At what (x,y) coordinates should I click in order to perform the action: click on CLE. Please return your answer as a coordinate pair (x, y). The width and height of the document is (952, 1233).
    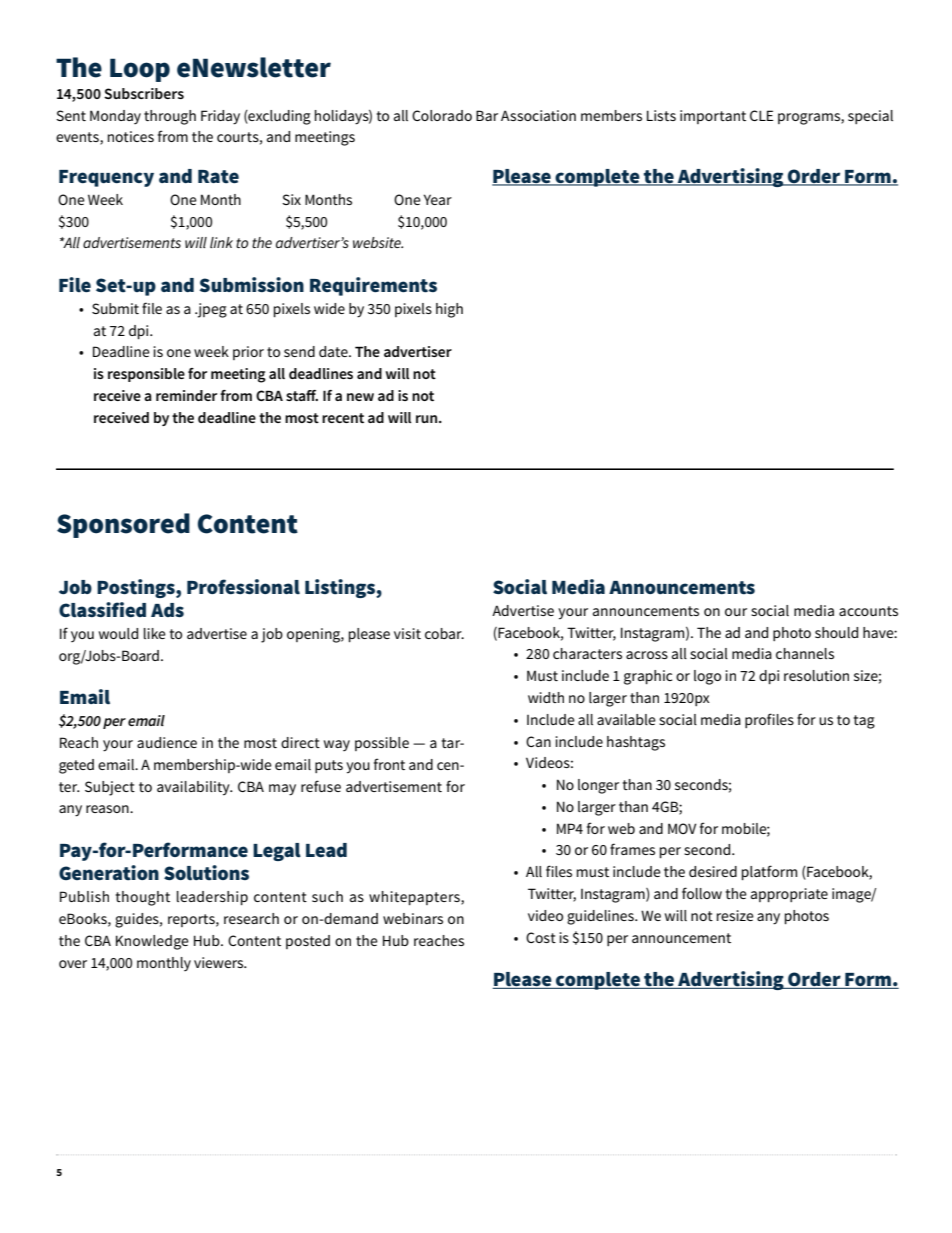
    Looking at the image, I should click on (761, 115).
